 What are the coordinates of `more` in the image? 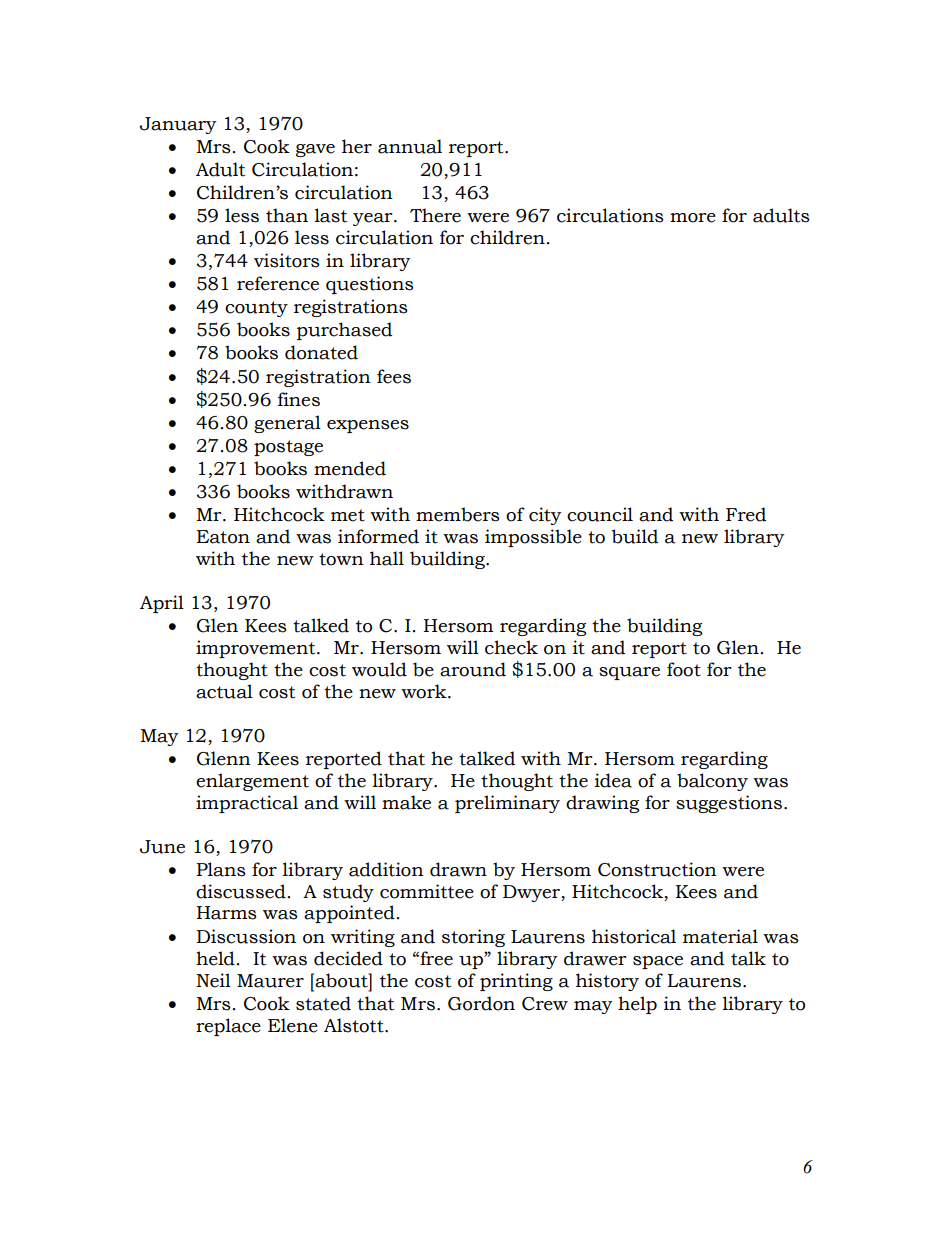 It's located at (693, 218).
